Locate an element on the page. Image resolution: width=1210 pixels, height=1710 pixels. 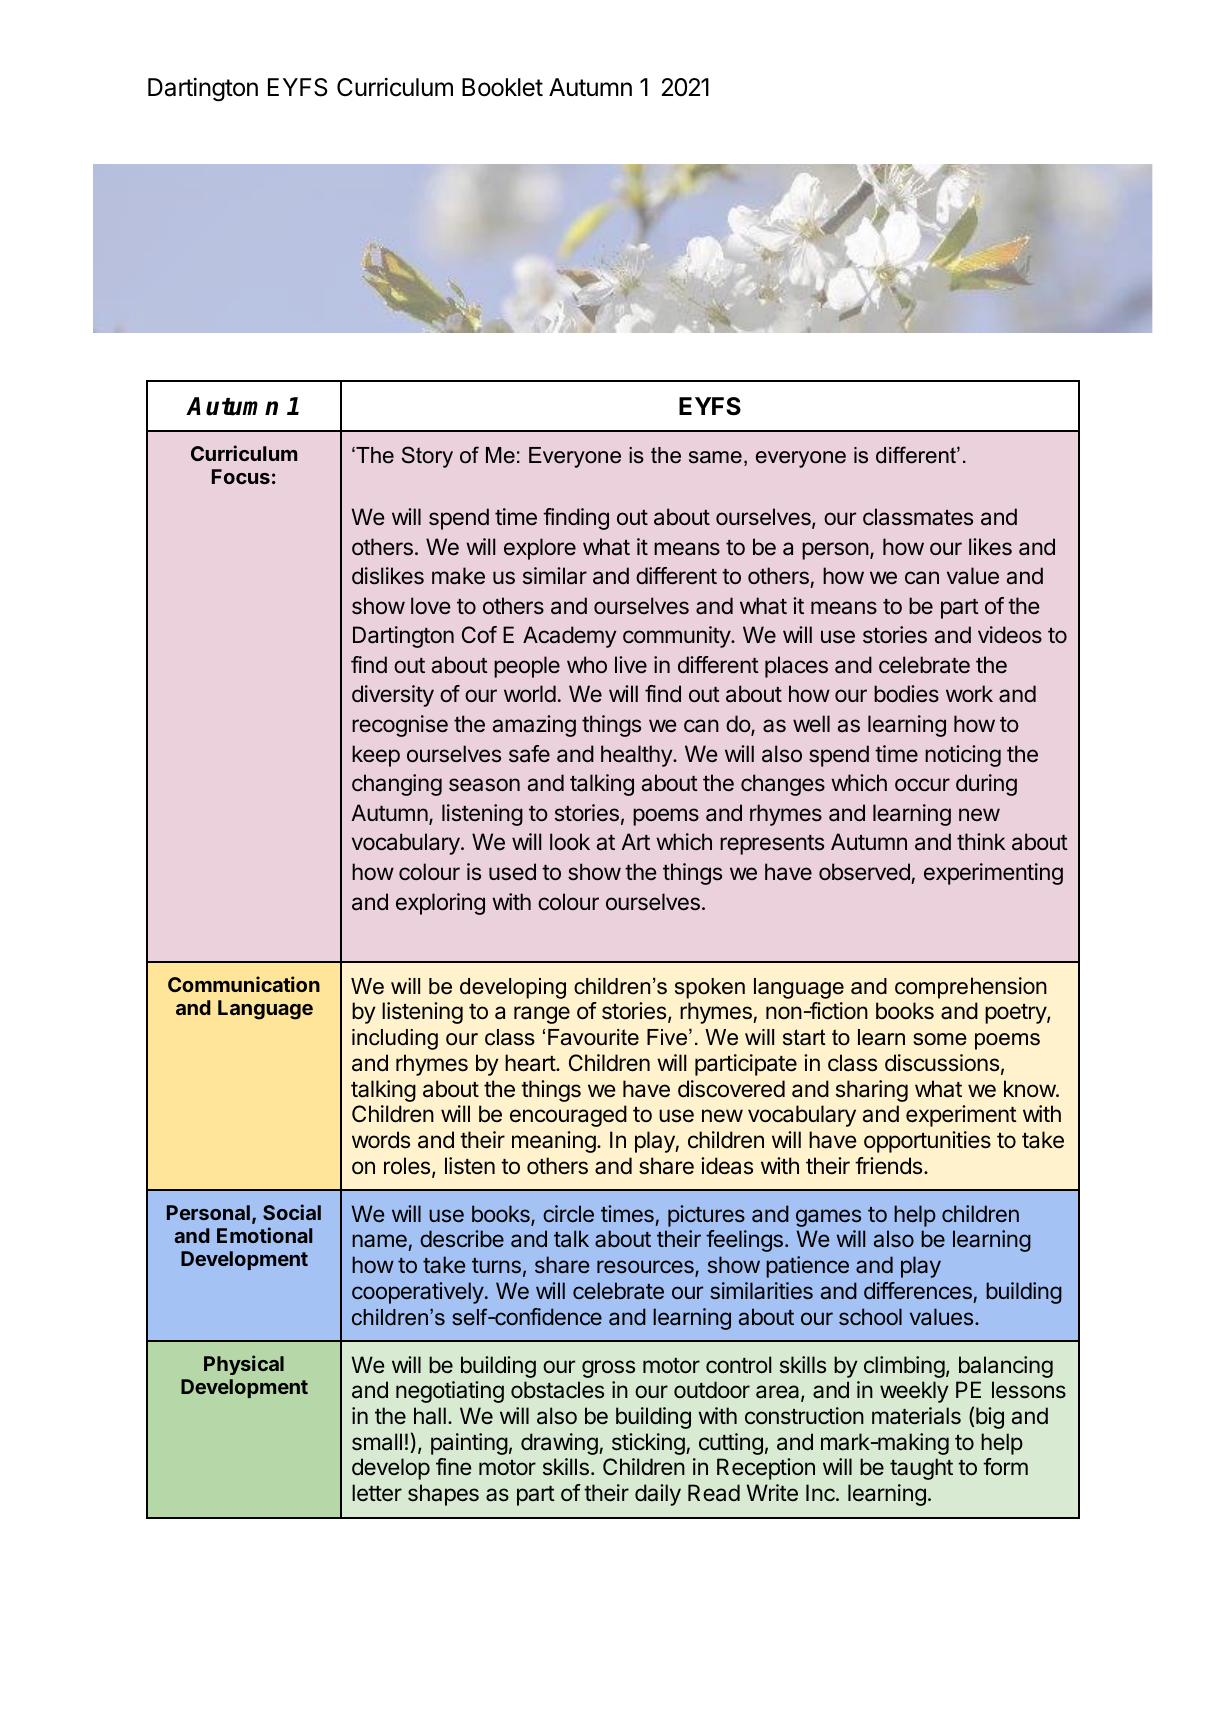
occur is located at coordinates (922, 785).
